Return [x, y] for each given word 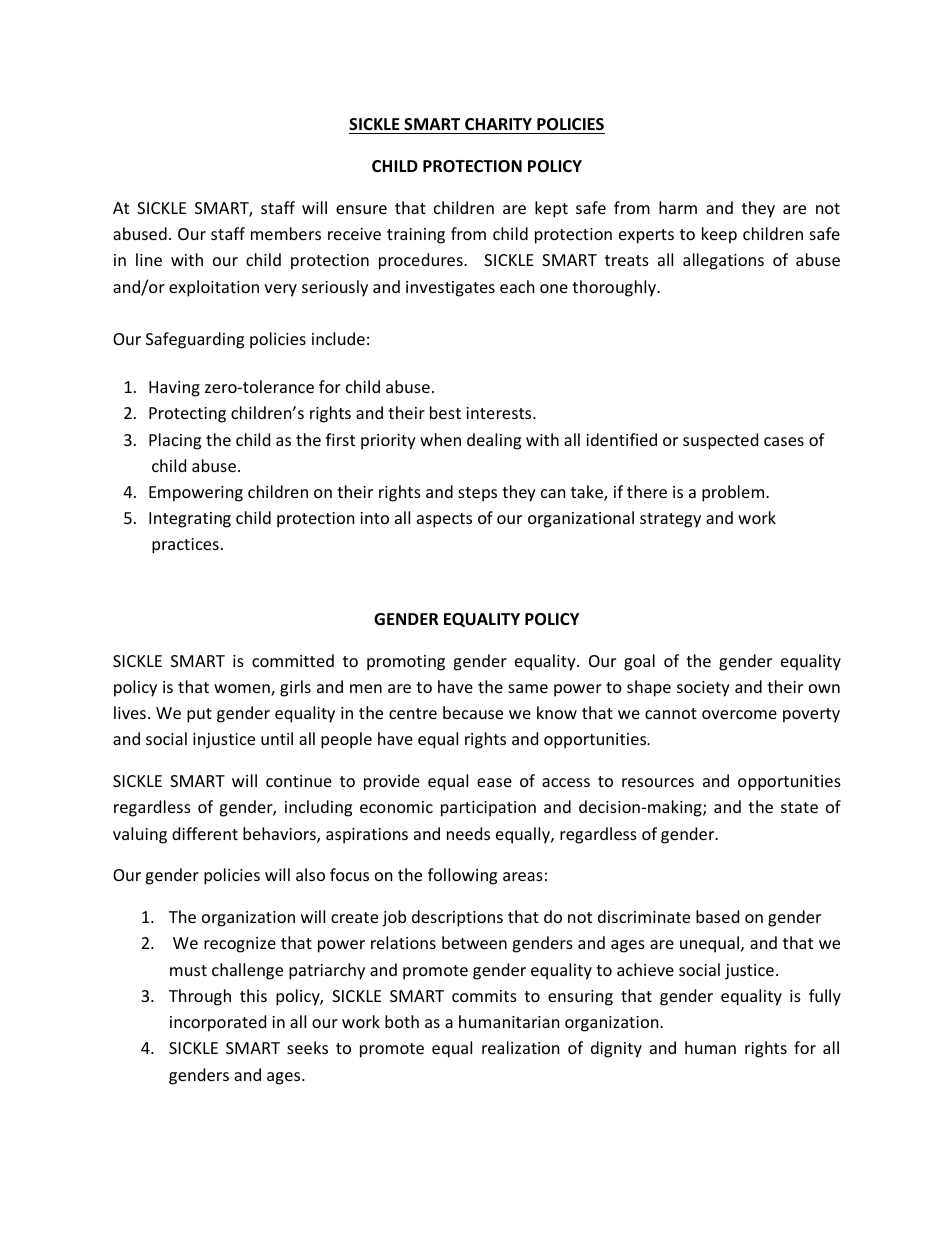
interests [500, 413]
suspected [720, 441]
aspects [444, 520]
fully [825, 997]
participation [488, 809]
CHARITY [498, 126]
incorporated [218, 1023]
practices [185, 546]
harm [678, 207]
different [205, 833]
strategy [670, 520]
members [286, 233]
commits [484, 996]
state [799, 807]
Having [174, 389]
